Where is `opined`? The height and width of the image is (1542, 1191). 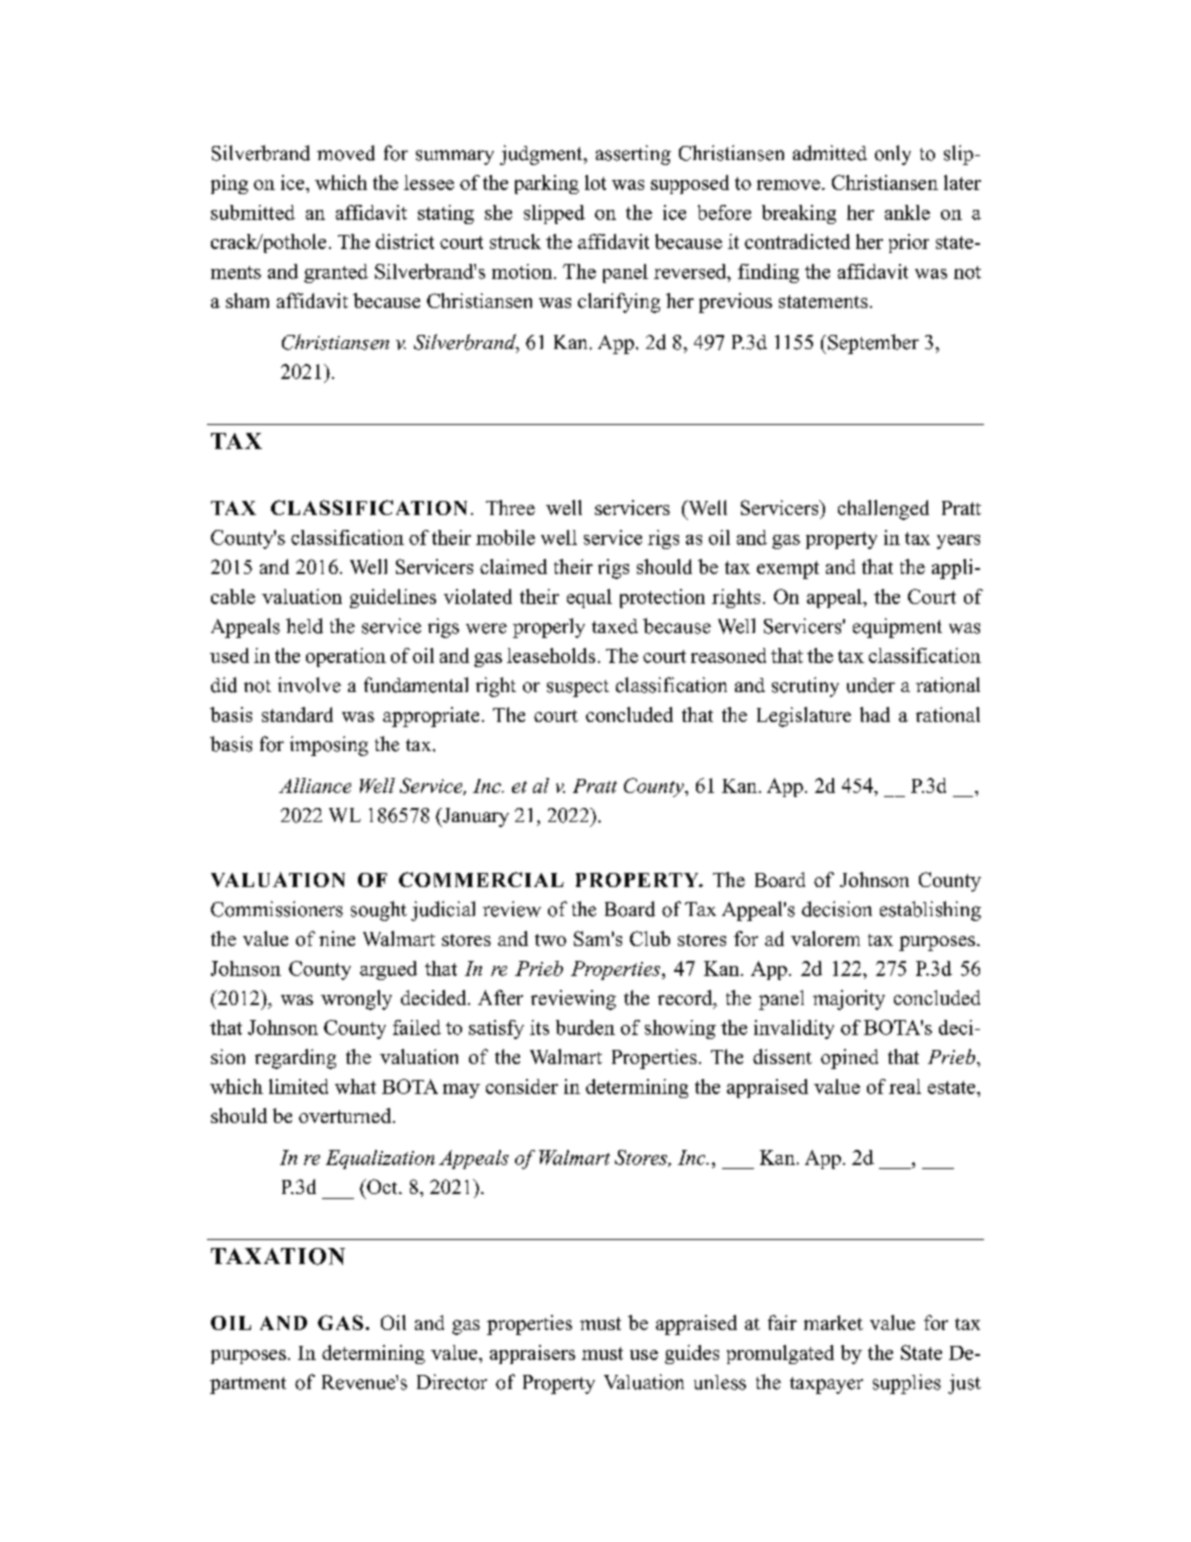
opined is located at coordinates (849, 1059).
